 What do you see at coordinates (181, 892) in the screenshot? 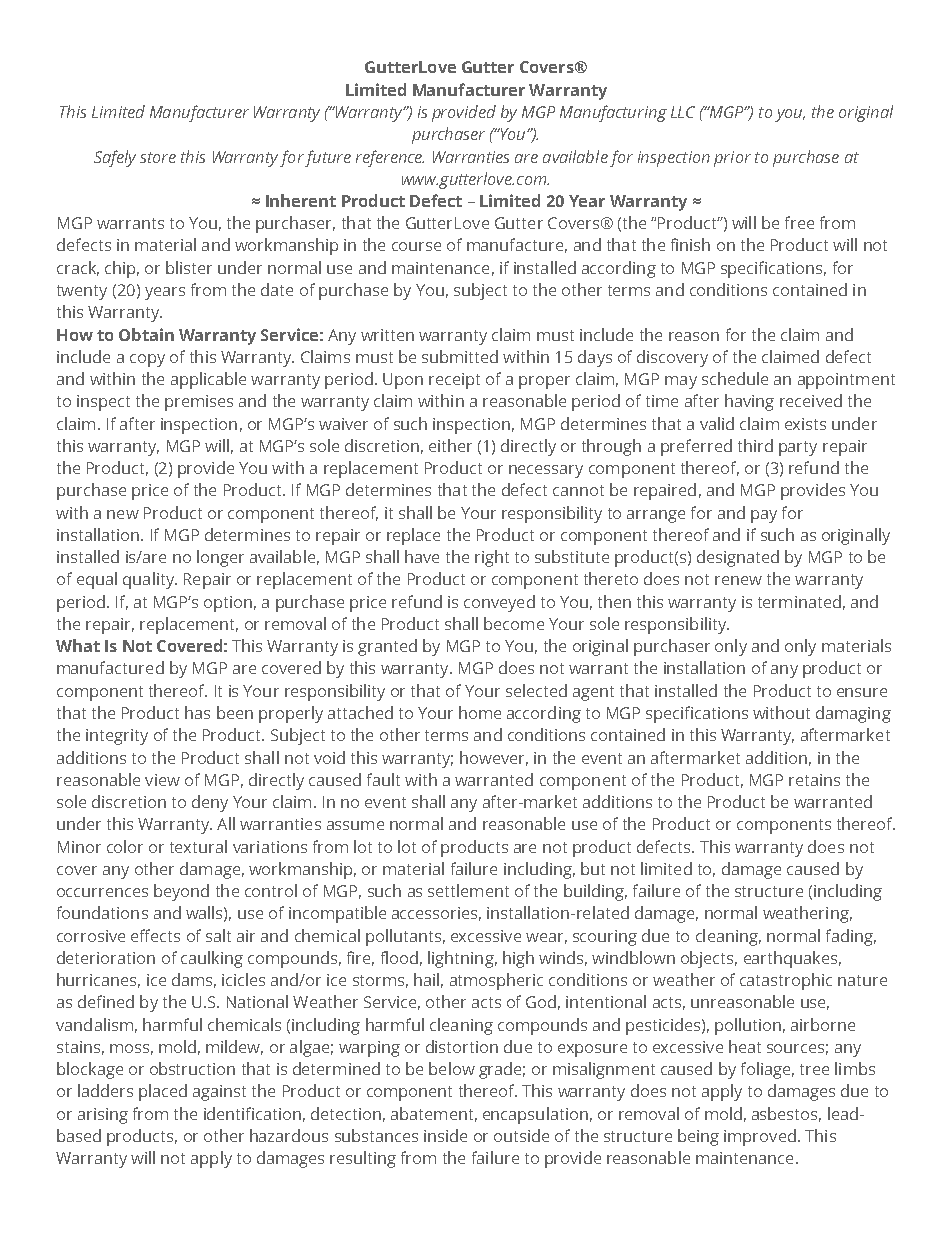
I see `beyond` at bounding box center [181, 892].
